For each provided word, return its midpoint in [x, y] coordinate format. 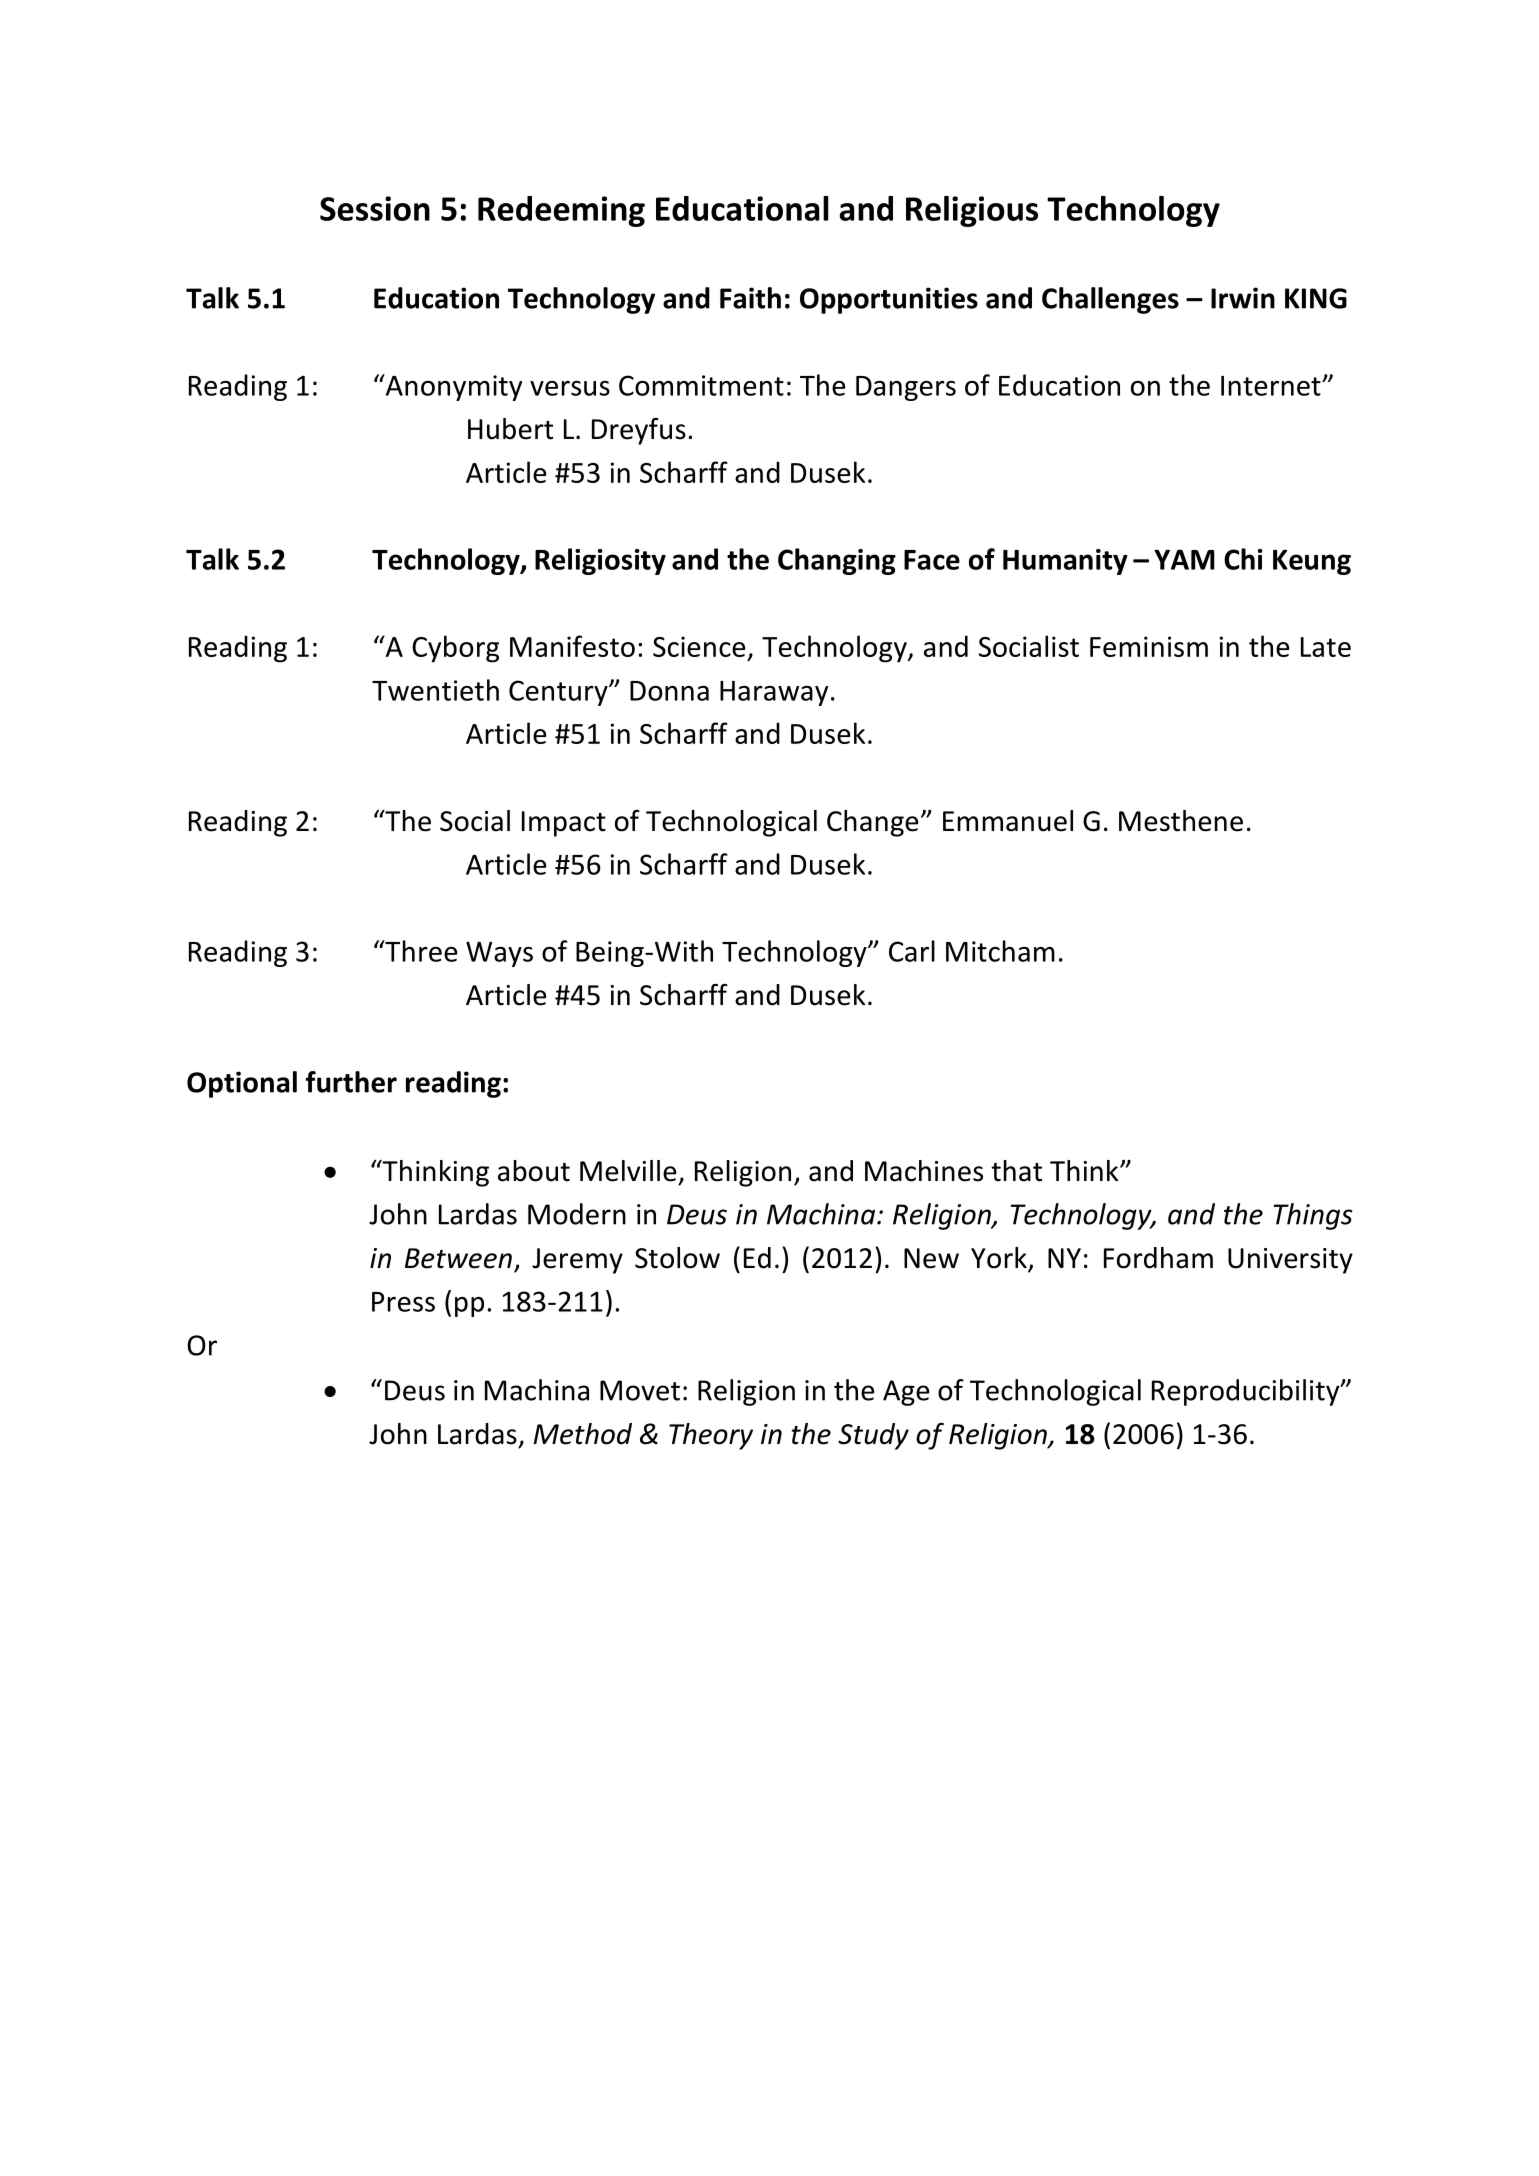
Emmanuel [1008, 821]
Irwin [1243, 298]
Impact [564, 824]
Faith [750, 298]
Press [403, 1302]
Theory [711, 1436]
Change [872, 823]
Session [375, 208]
